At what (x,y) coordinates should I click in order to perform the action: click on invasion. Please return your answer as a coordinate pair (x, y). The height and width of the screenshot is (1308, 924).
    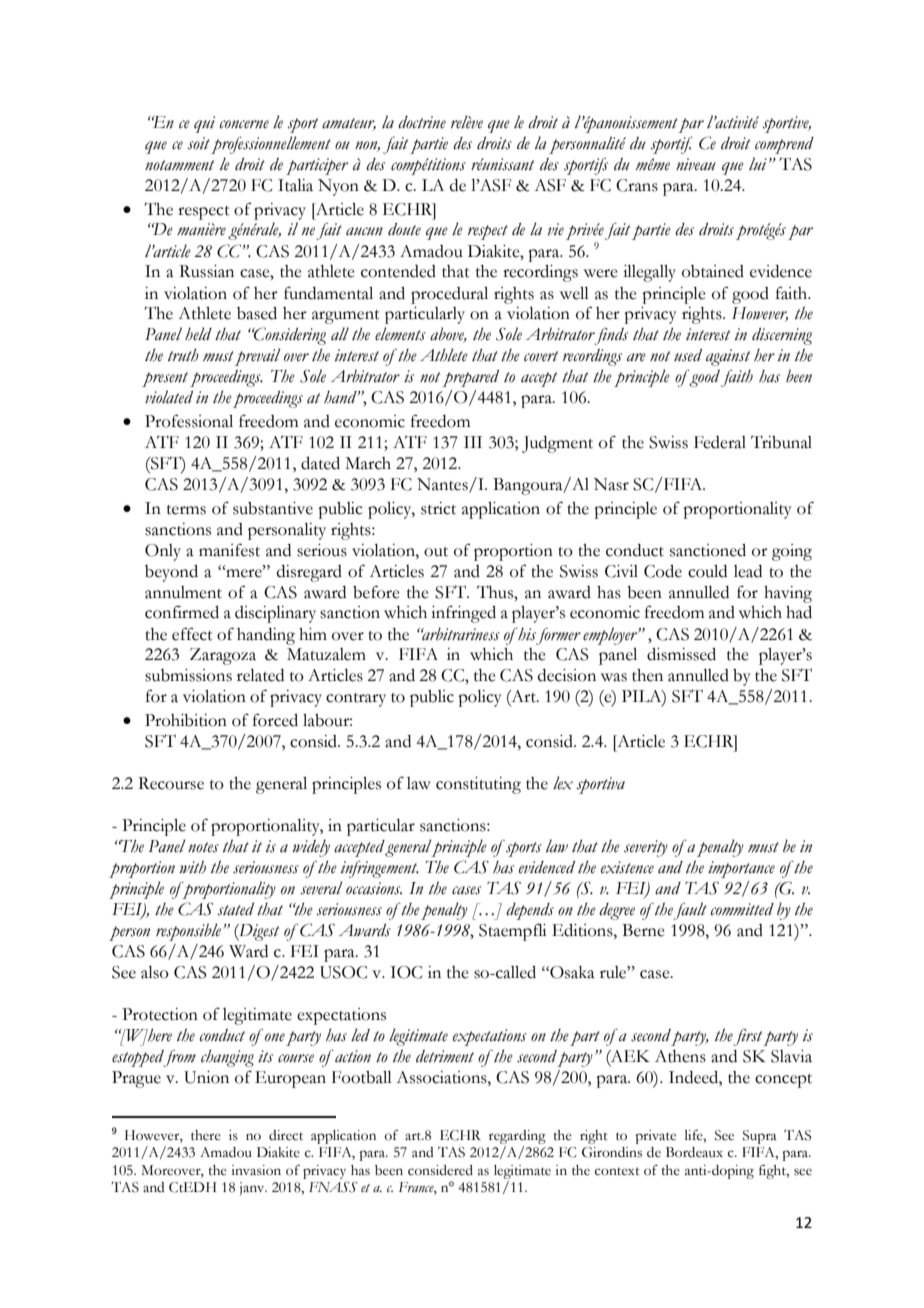
    Looking at the image, I should click on (256, 1170).
